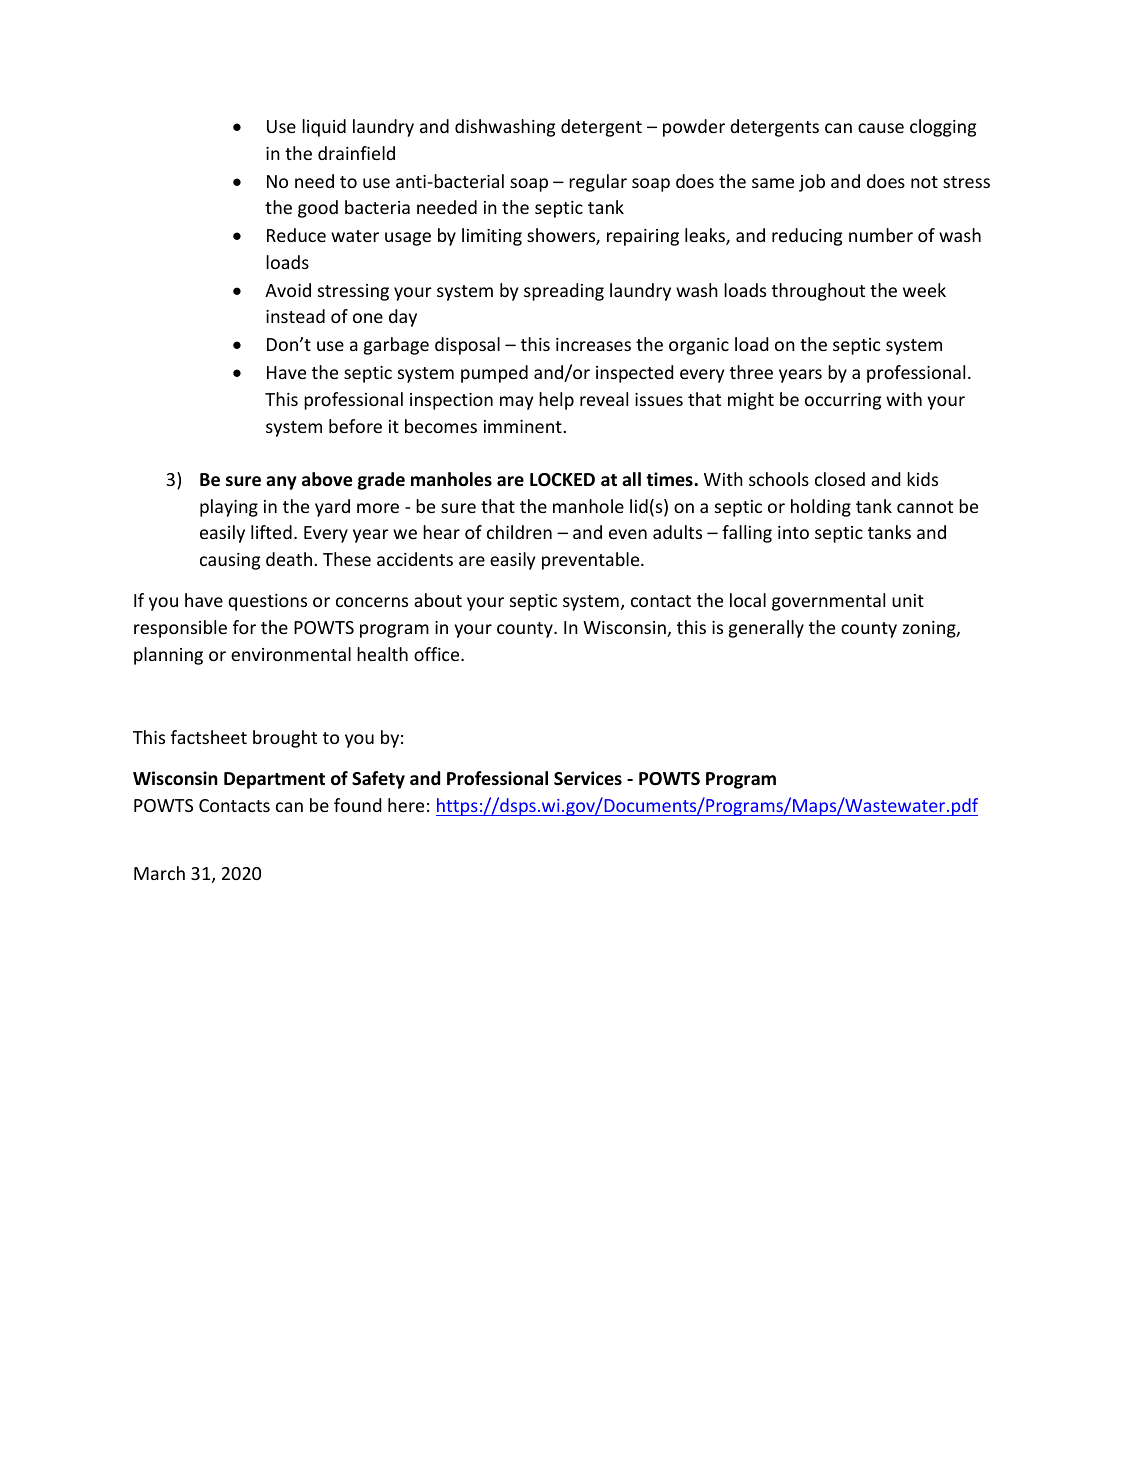 Image resolution: width=1128 pixels, height=1460 pixels. What do you see at coordinates (291, 654) in the image?
I see `environmental` at bounding box center [291, 654].
